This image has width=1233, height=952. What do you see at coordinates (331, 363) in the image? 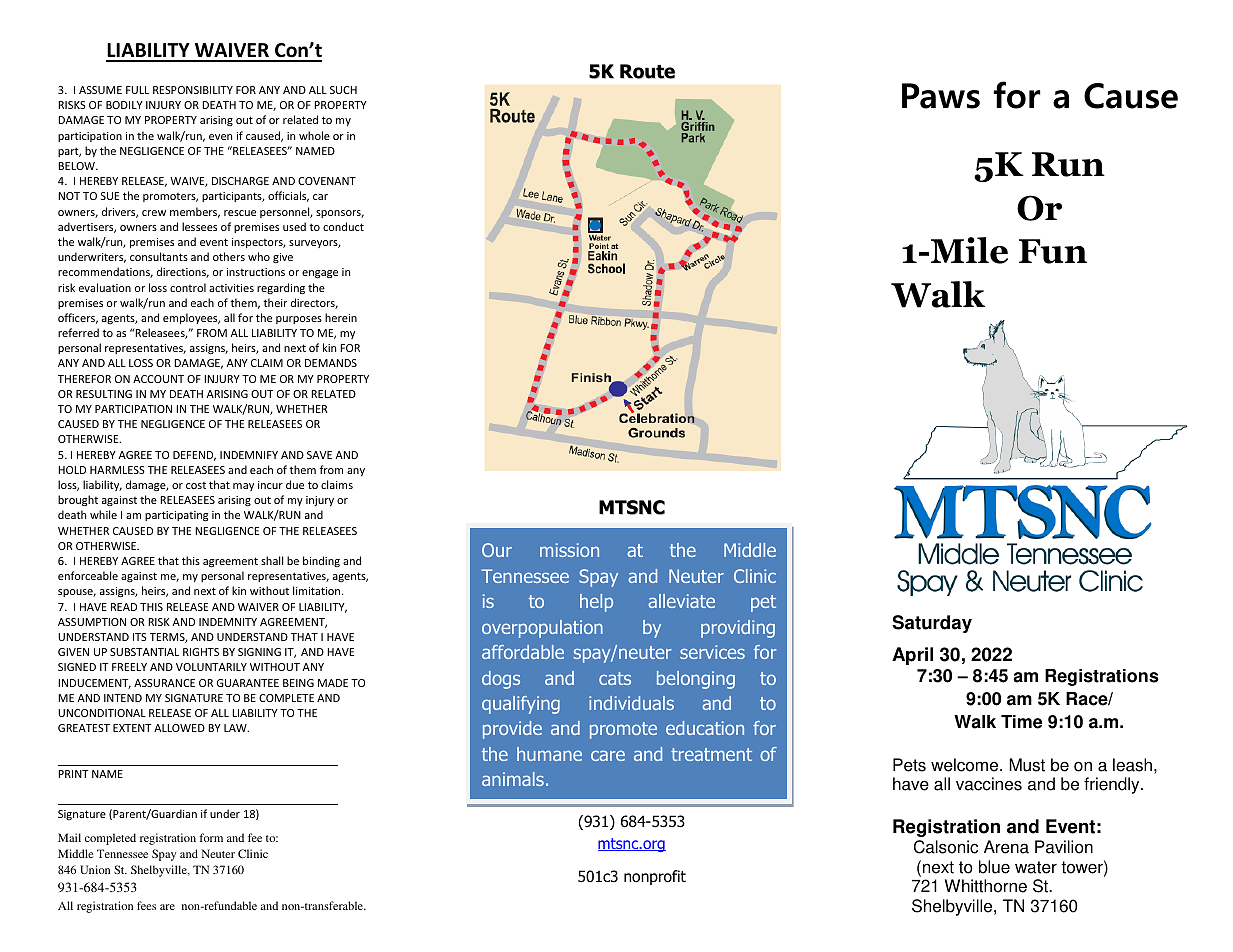
I see `DEMANDS` at bounding box center [331, 363].
